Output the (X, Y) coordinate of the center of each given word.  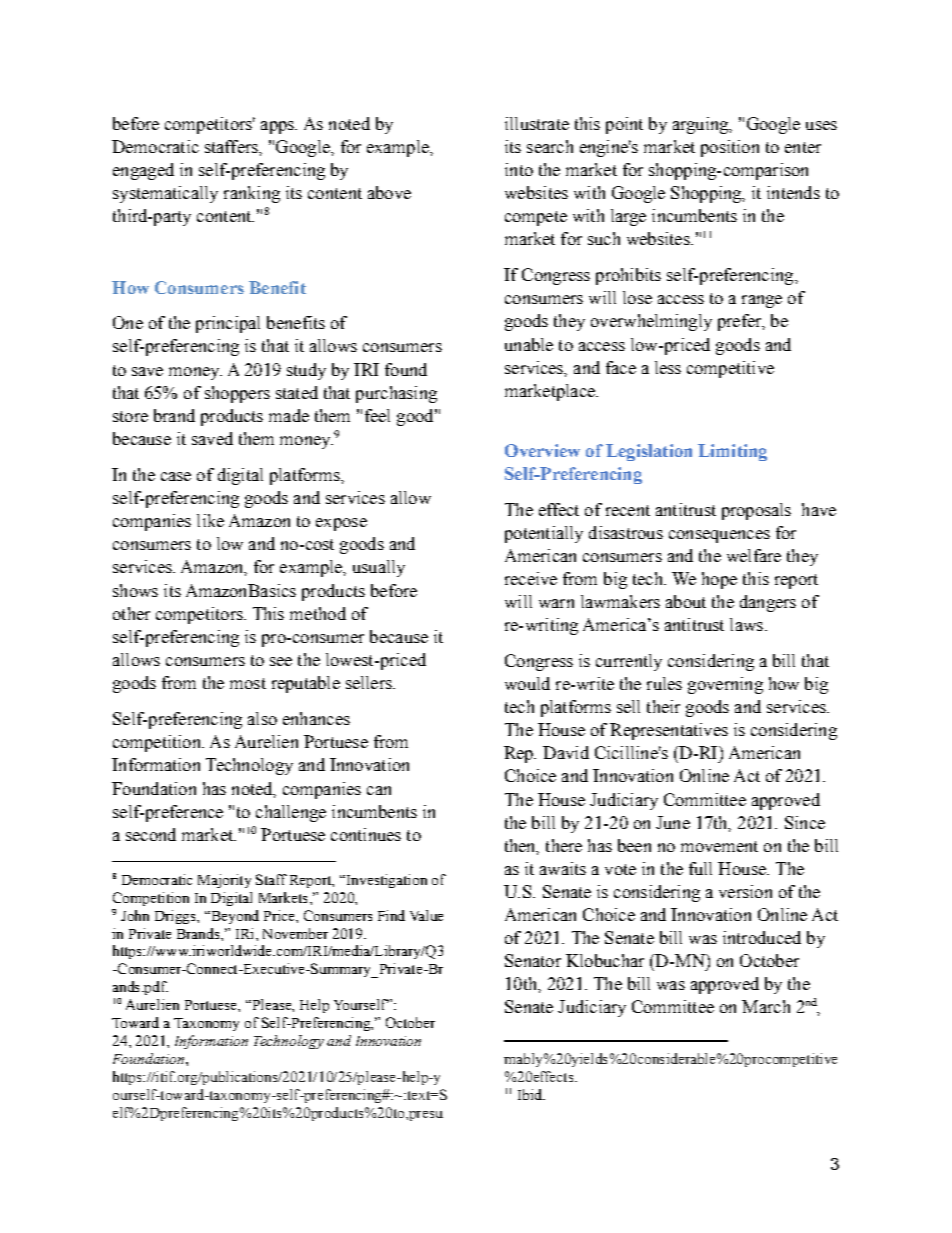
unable (529, 344)
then (522, 846)
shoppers (237, 394)
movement (719, 846)
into (519, 169)
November (295, 933)
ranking (252, 194)
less (668, 367)
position (730, 148)
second (151, 834)
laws (746, 624)
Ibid (531, 1094)
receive (531, 578)
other (131, 613)
